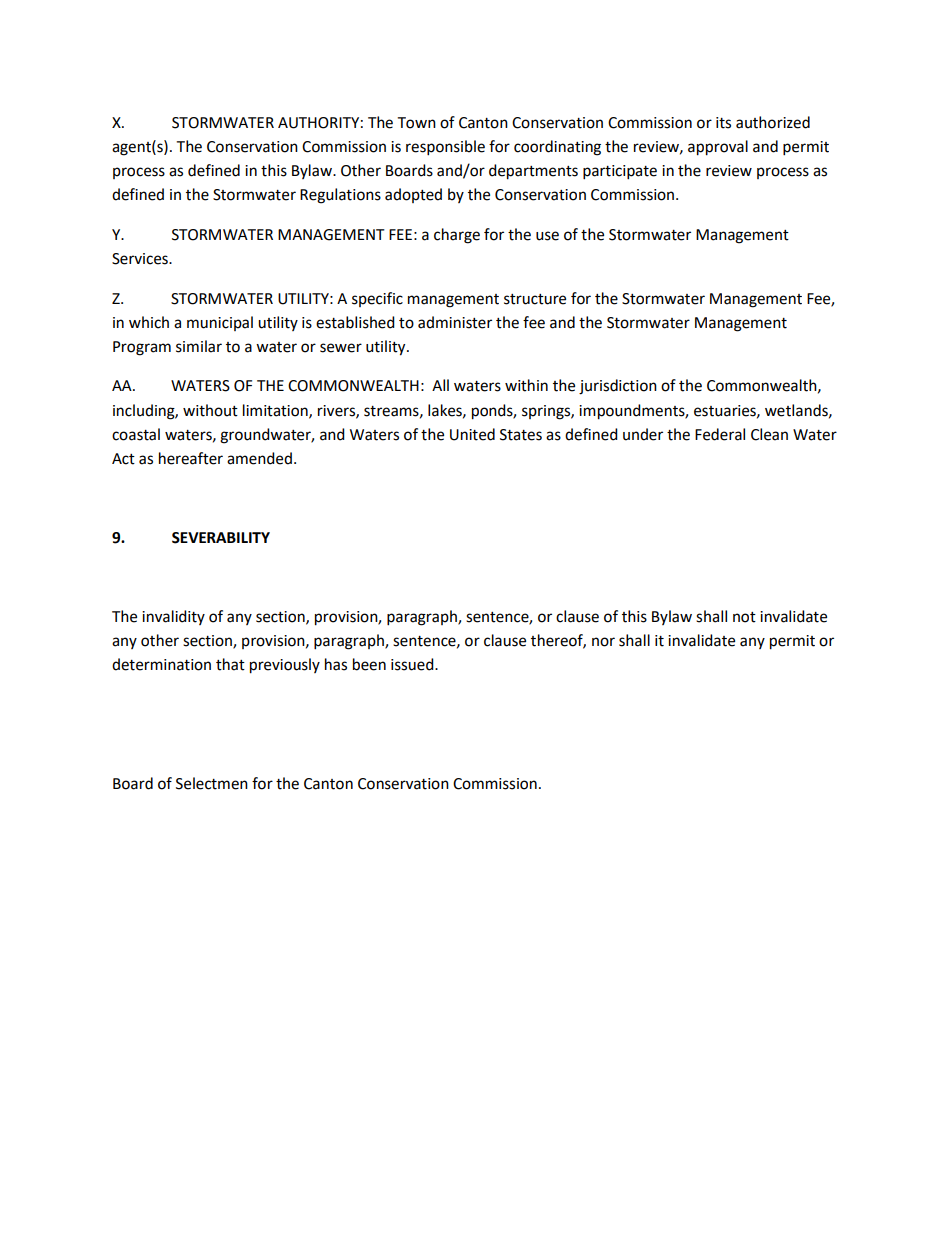 The width and height of the document is (952, 1233). Describe the element at coordinates (210, 410) in the document. I see `without` at that location.
